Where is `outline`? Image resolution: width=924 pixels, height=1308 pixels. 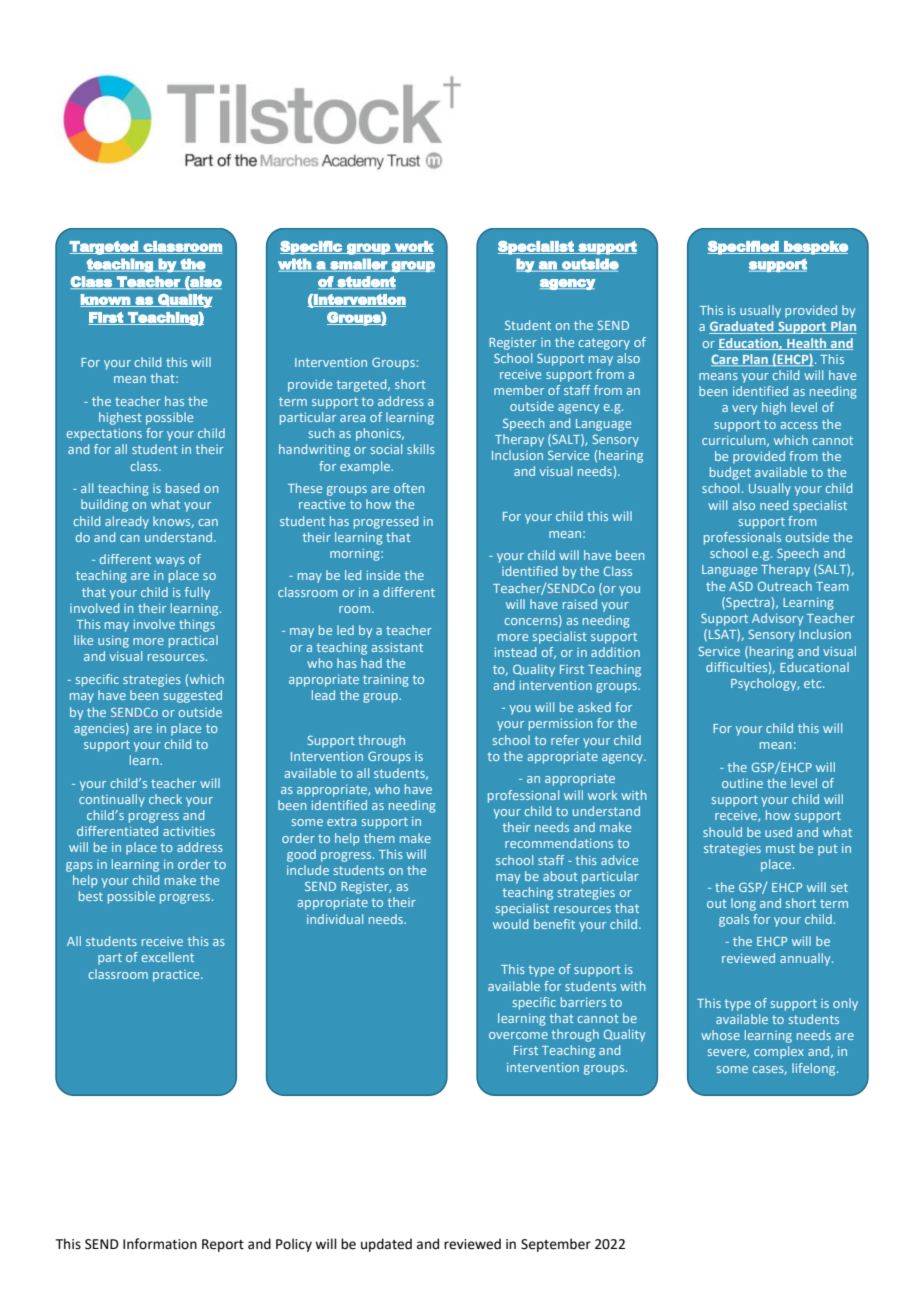
outline is located at coordinates (742, 783).
